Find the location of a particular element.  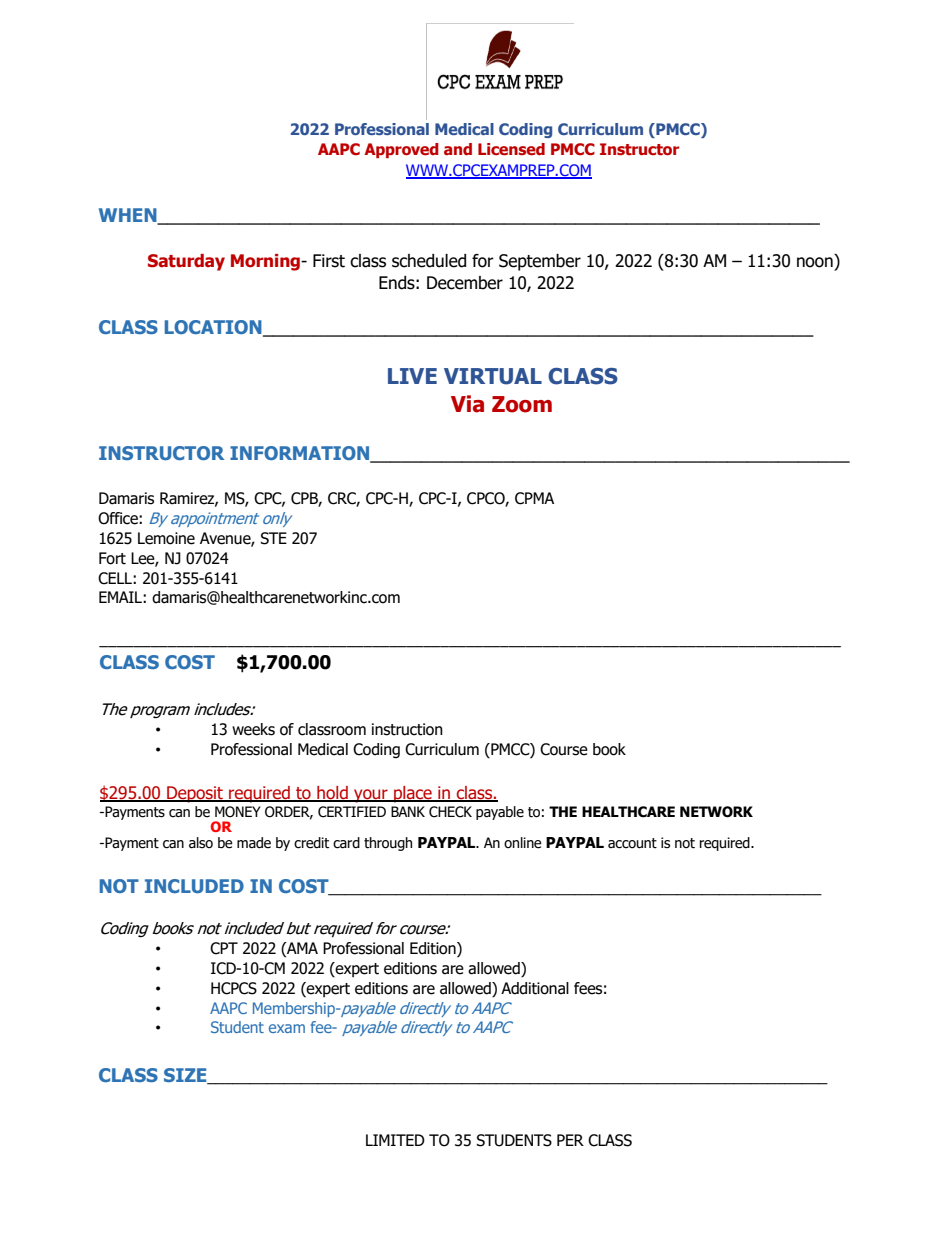

online is located at coordinates (523, 843).
